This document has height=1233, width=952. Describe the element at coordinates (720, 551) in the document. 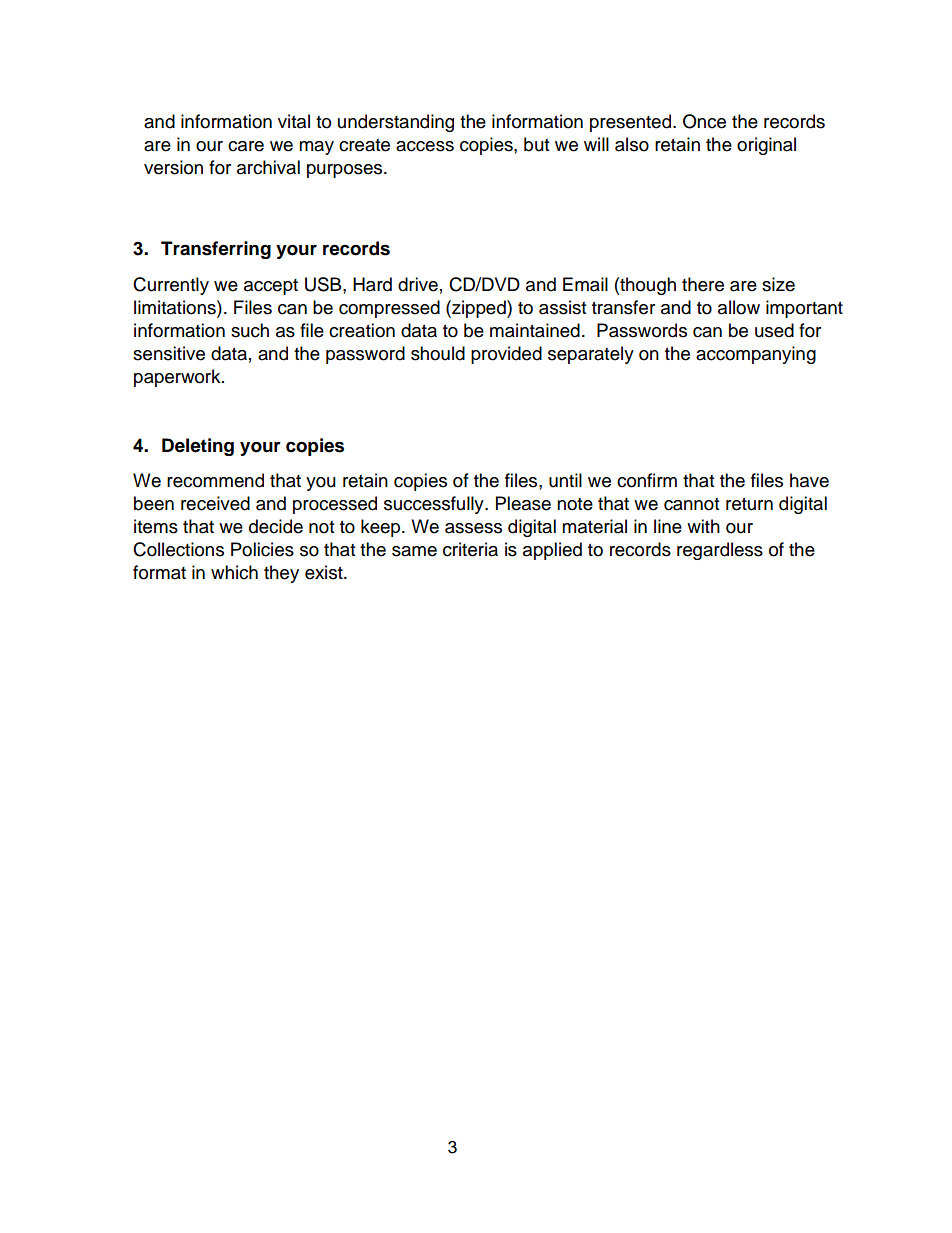

I see `regardless` at that location.
